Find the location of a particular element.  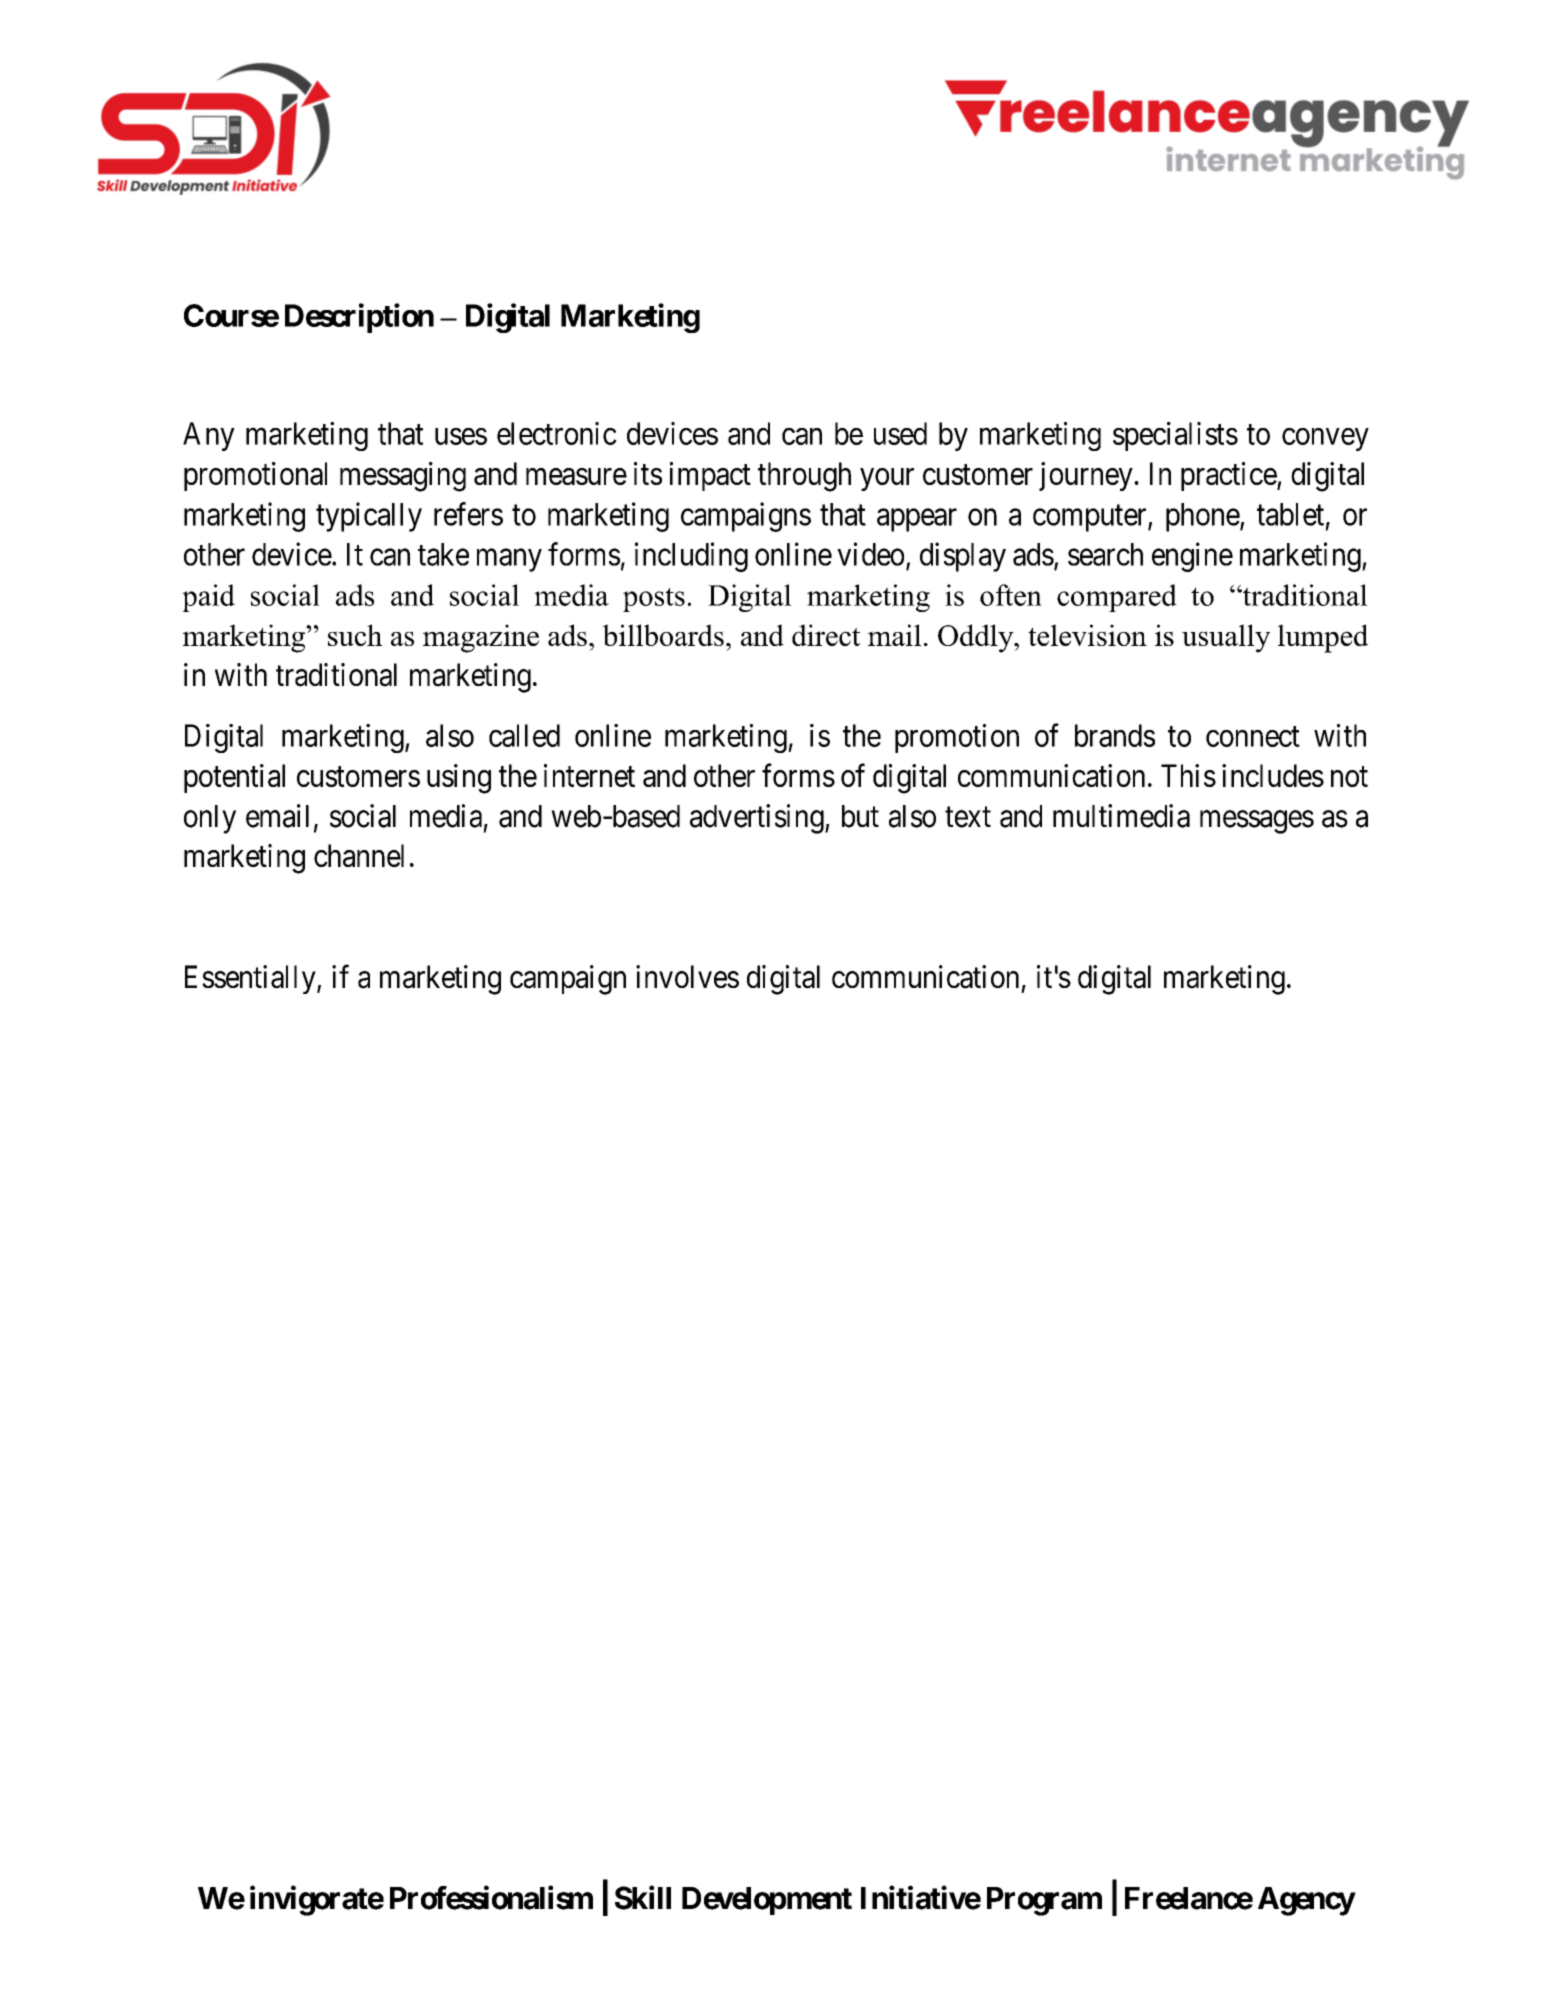

used is located at coordinates (900, 433).
